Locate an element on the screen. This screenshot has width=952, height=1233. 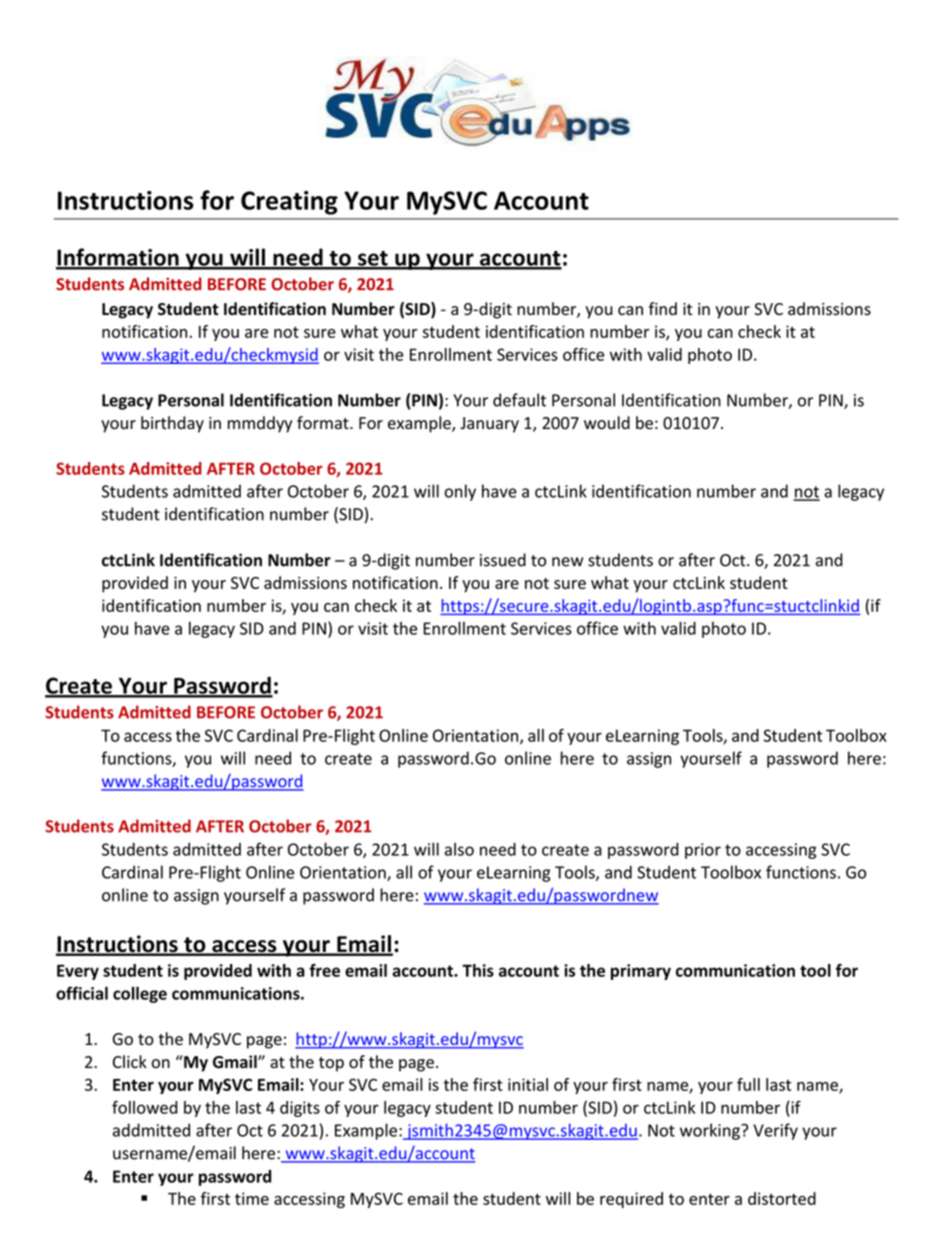
also is located at coordinates (459, 849).
